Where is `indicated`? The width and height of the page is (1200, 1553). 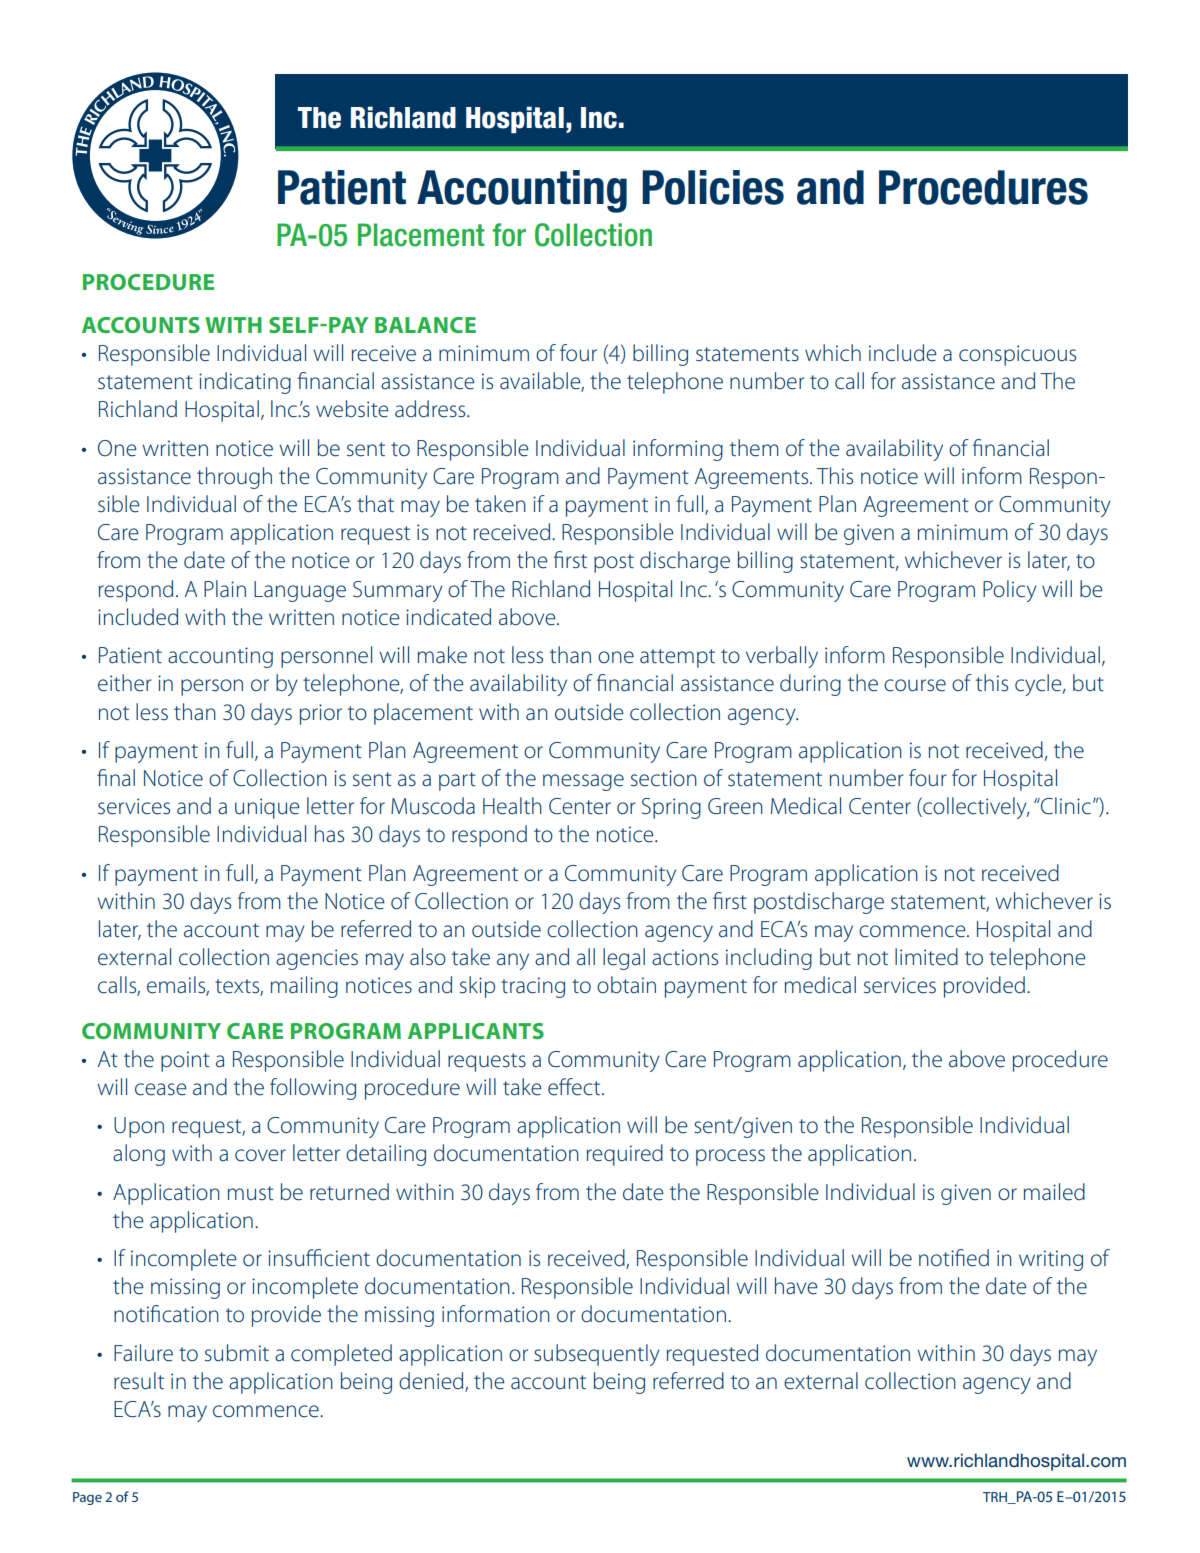
indicated is located at coordinates (448, 617).
